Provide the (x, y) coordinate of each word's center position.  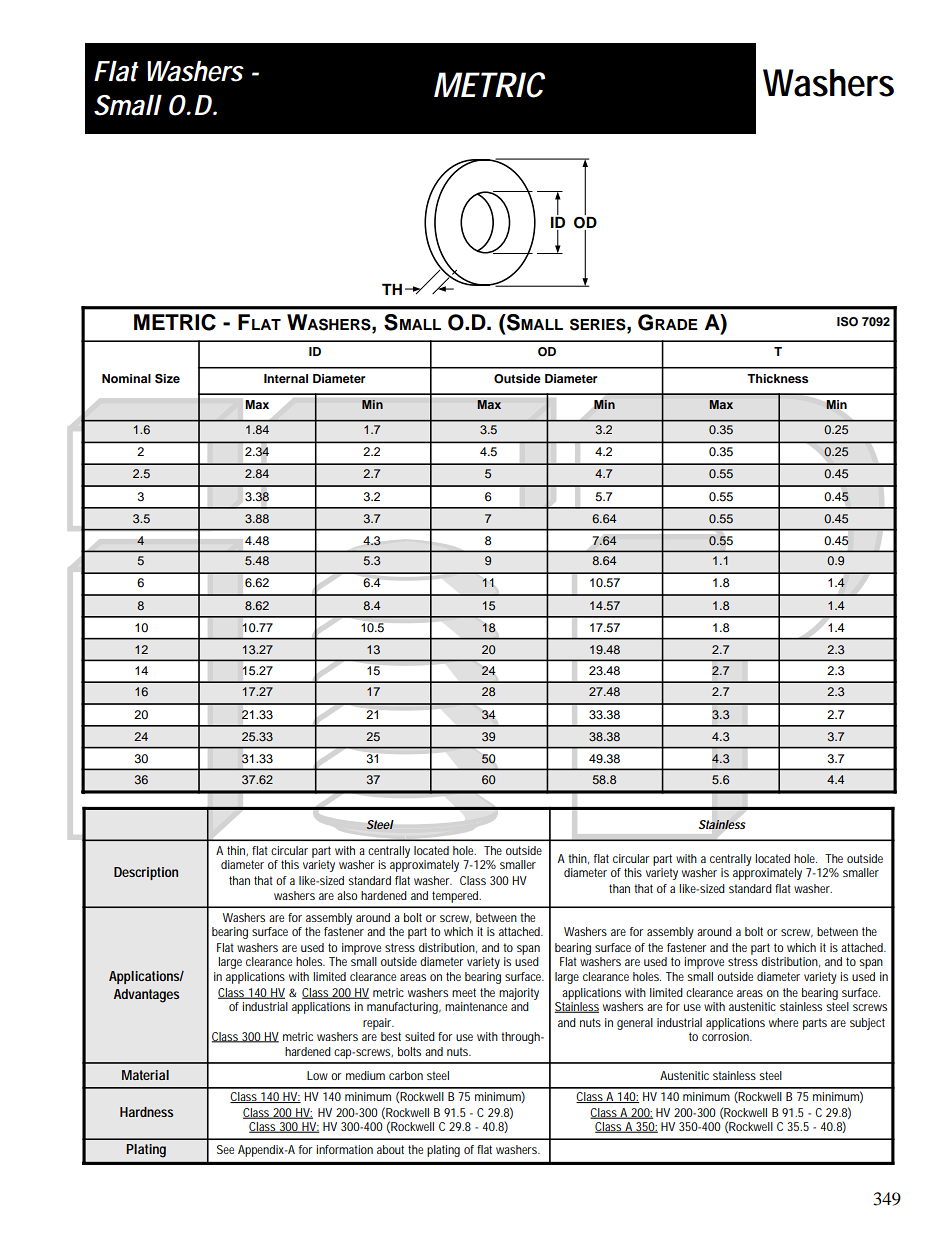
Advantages (146, 996)
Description (146, 873)
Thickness (777, 378)
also (347, 895)
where (783, 1022)
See (225, 1149)
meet (464, 992)
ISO (847, 322)
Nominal (126, 378)
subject (867, 1024)
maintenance (476, 1006)
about (390, 1149)
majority (519, 994)
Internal (286, 378)
